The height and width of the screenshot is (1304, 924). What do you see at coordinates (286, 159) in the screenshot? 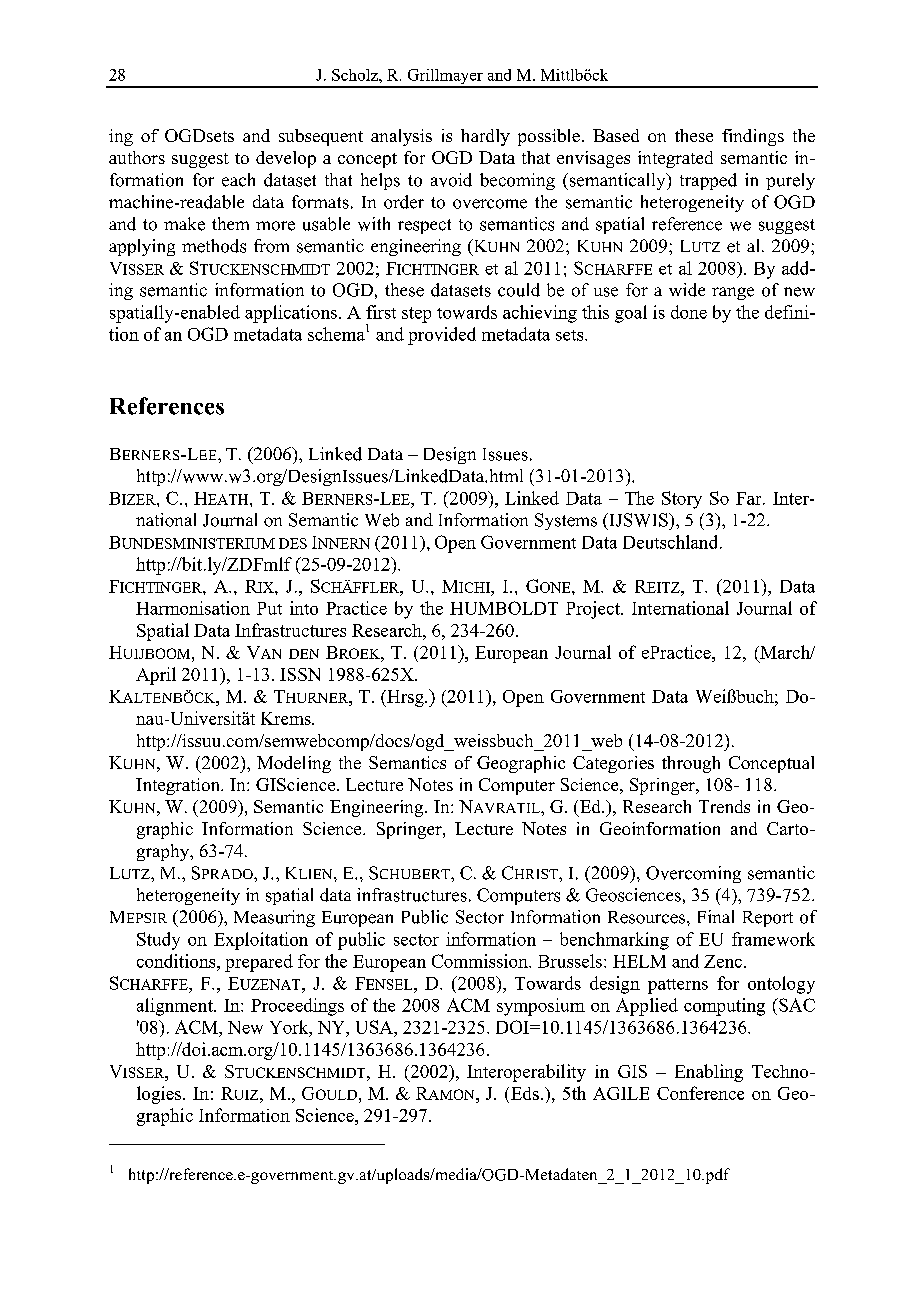
I see `develop` at bounding box center [286, 159].
